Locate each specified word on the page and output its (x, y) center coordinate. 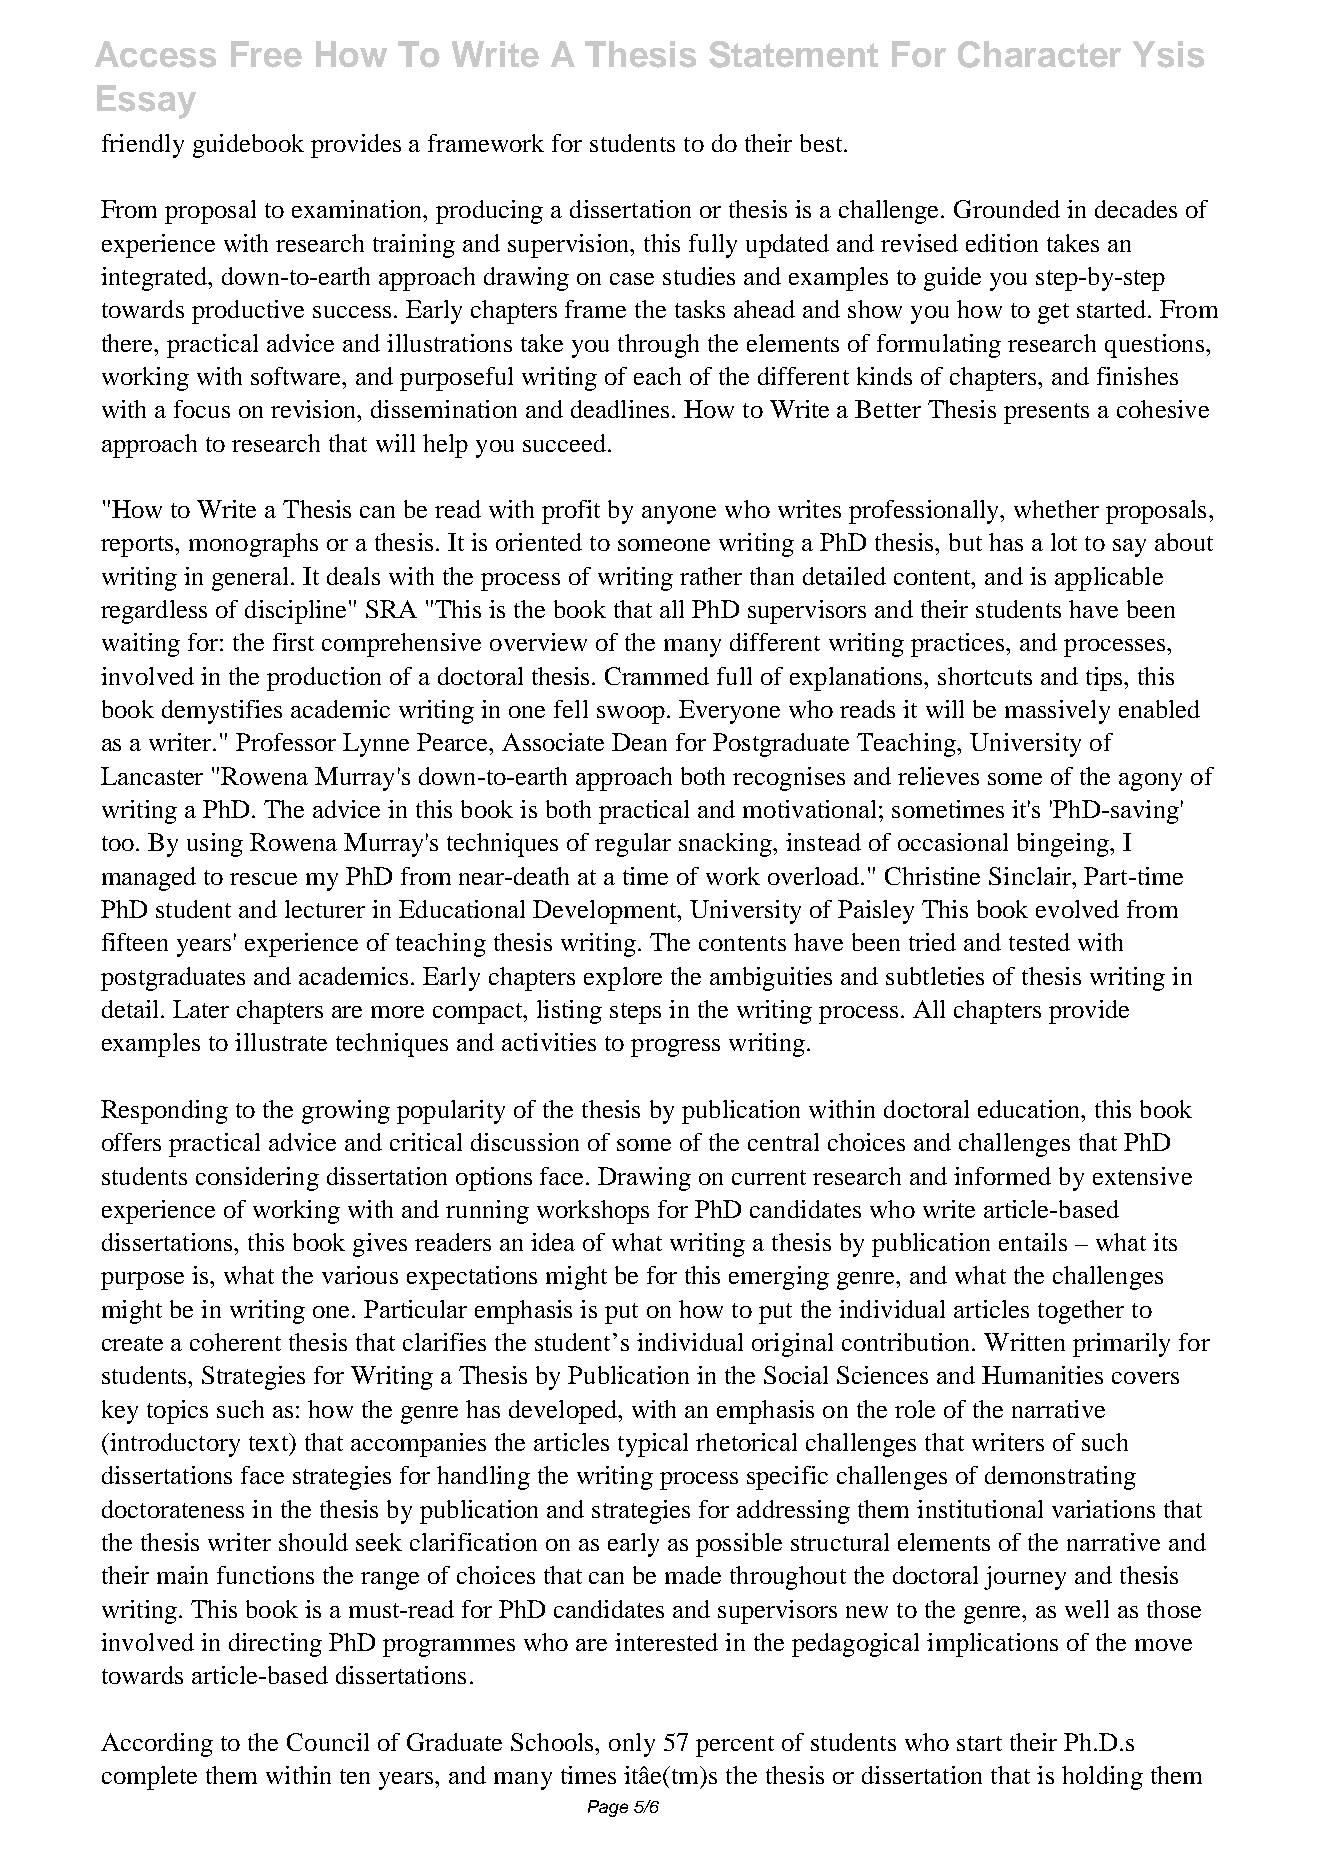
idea (553, 1242)
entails (1033, 1242)
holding (1102, 1778)
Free (266, 54)
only (632, 1745)
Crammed (657, 676)
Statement (793, 54)
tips (1105, 679)
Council (328, 1742)
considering (257, 1179)
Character (1039, 54)
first (293, 642)
